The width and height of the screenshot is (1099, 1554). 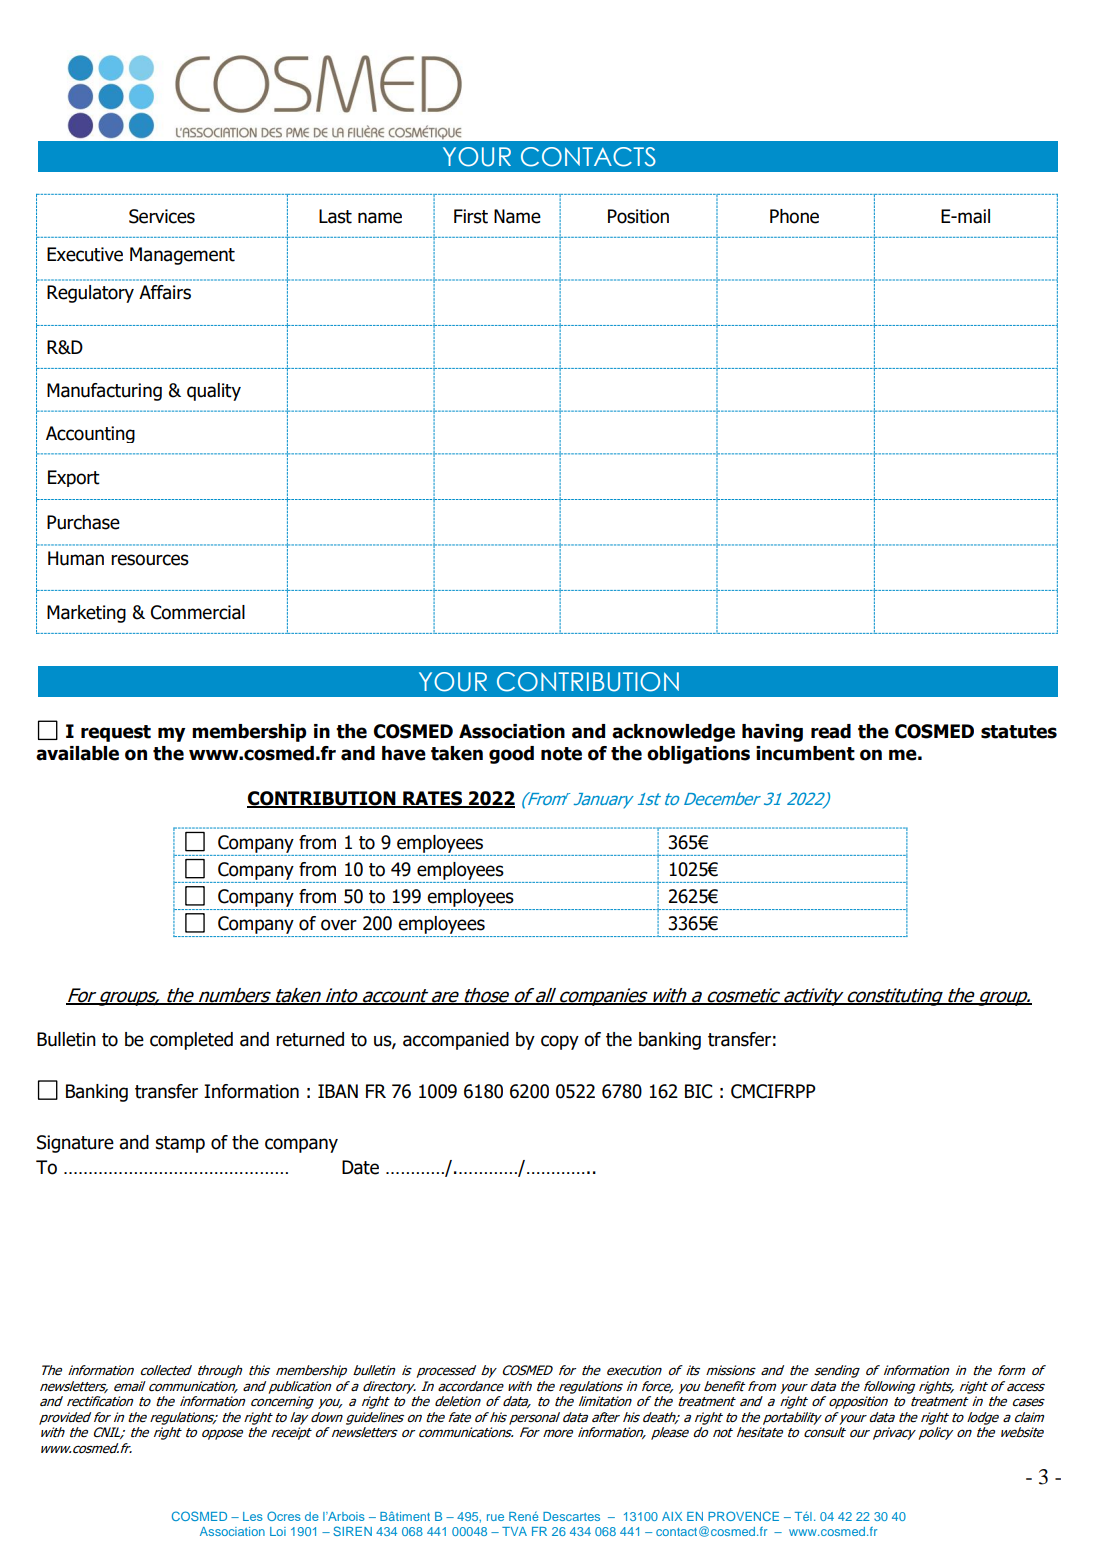 What do you see at coordinates (471, 216) in the screenshot?
I see `First` at bounding box center [471, 216].
